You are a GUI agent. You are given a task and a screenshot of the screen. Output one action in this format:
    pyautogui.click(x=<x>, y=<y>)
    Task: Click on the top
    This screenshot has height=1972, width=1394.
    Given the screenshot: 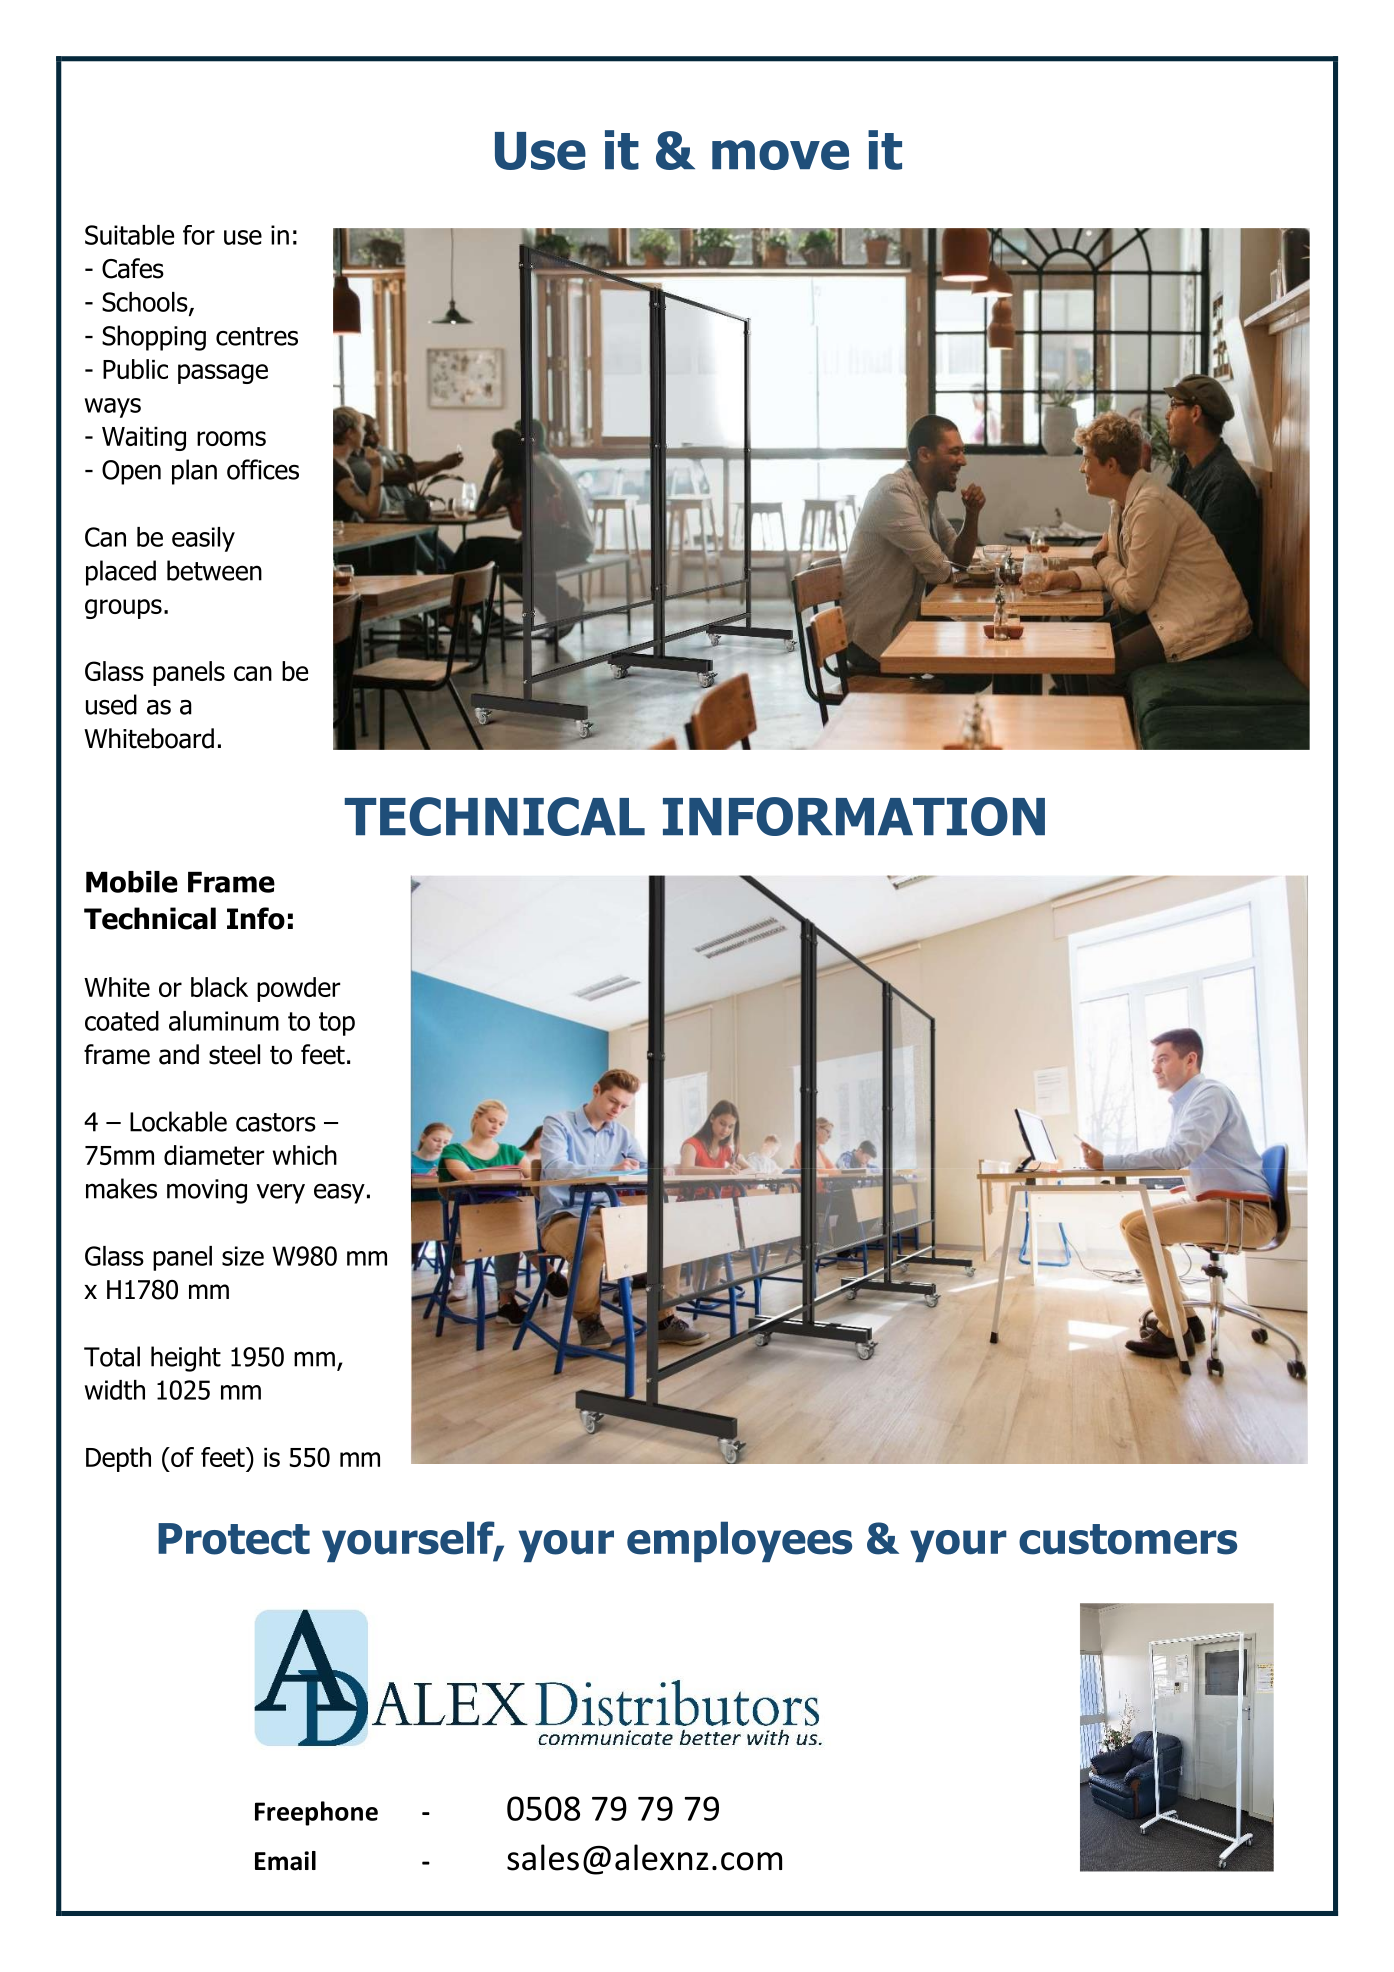 What is the action you would take?
    pyautogui.click(x=337, y=1024)
